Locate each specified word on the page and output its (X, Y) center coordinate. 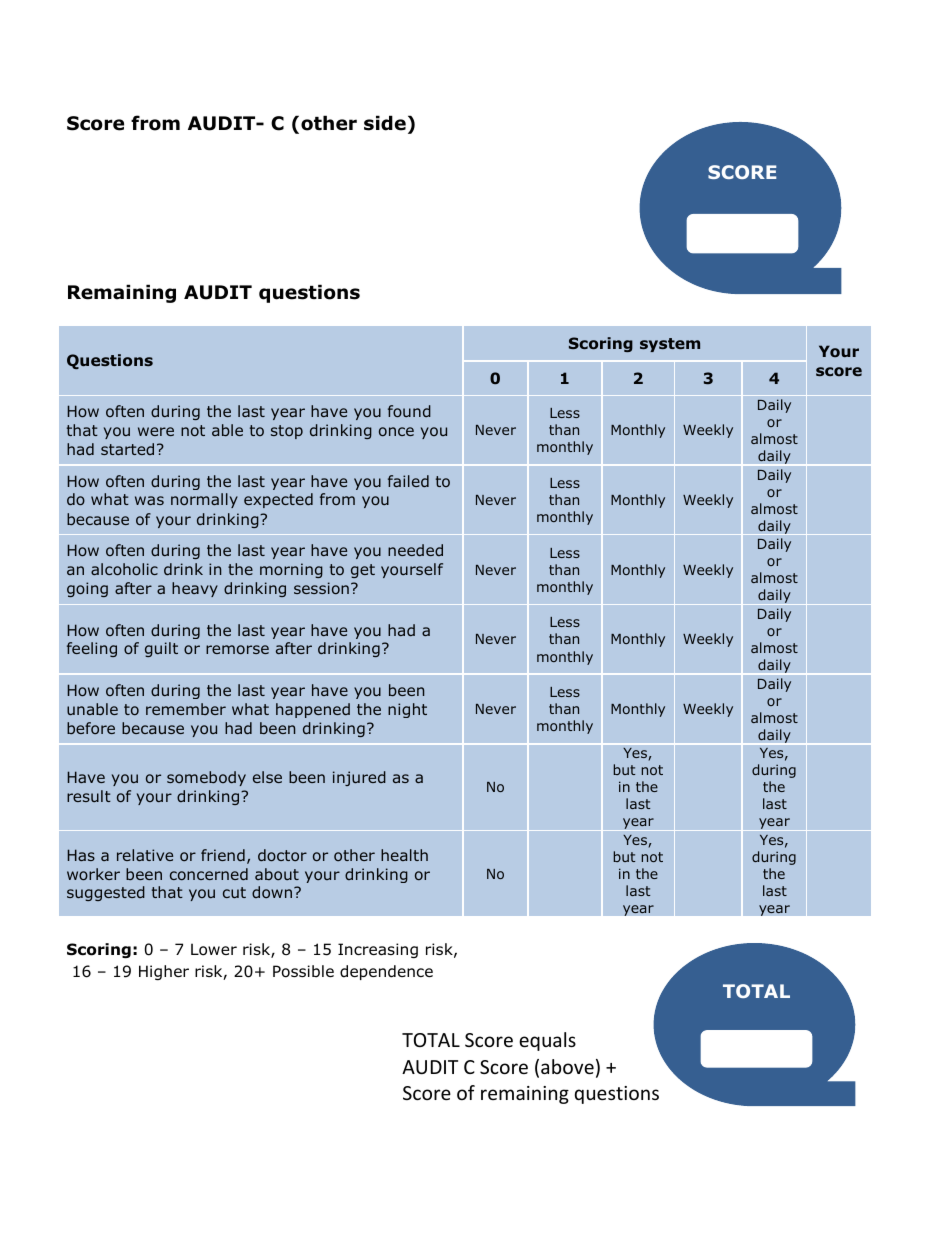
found (409, 411)
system (670, 345)
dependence (386, 972)
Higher (164, 972)
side (385, 123)
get (363, 571)
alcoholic (124, 569)
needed (415, 550)
